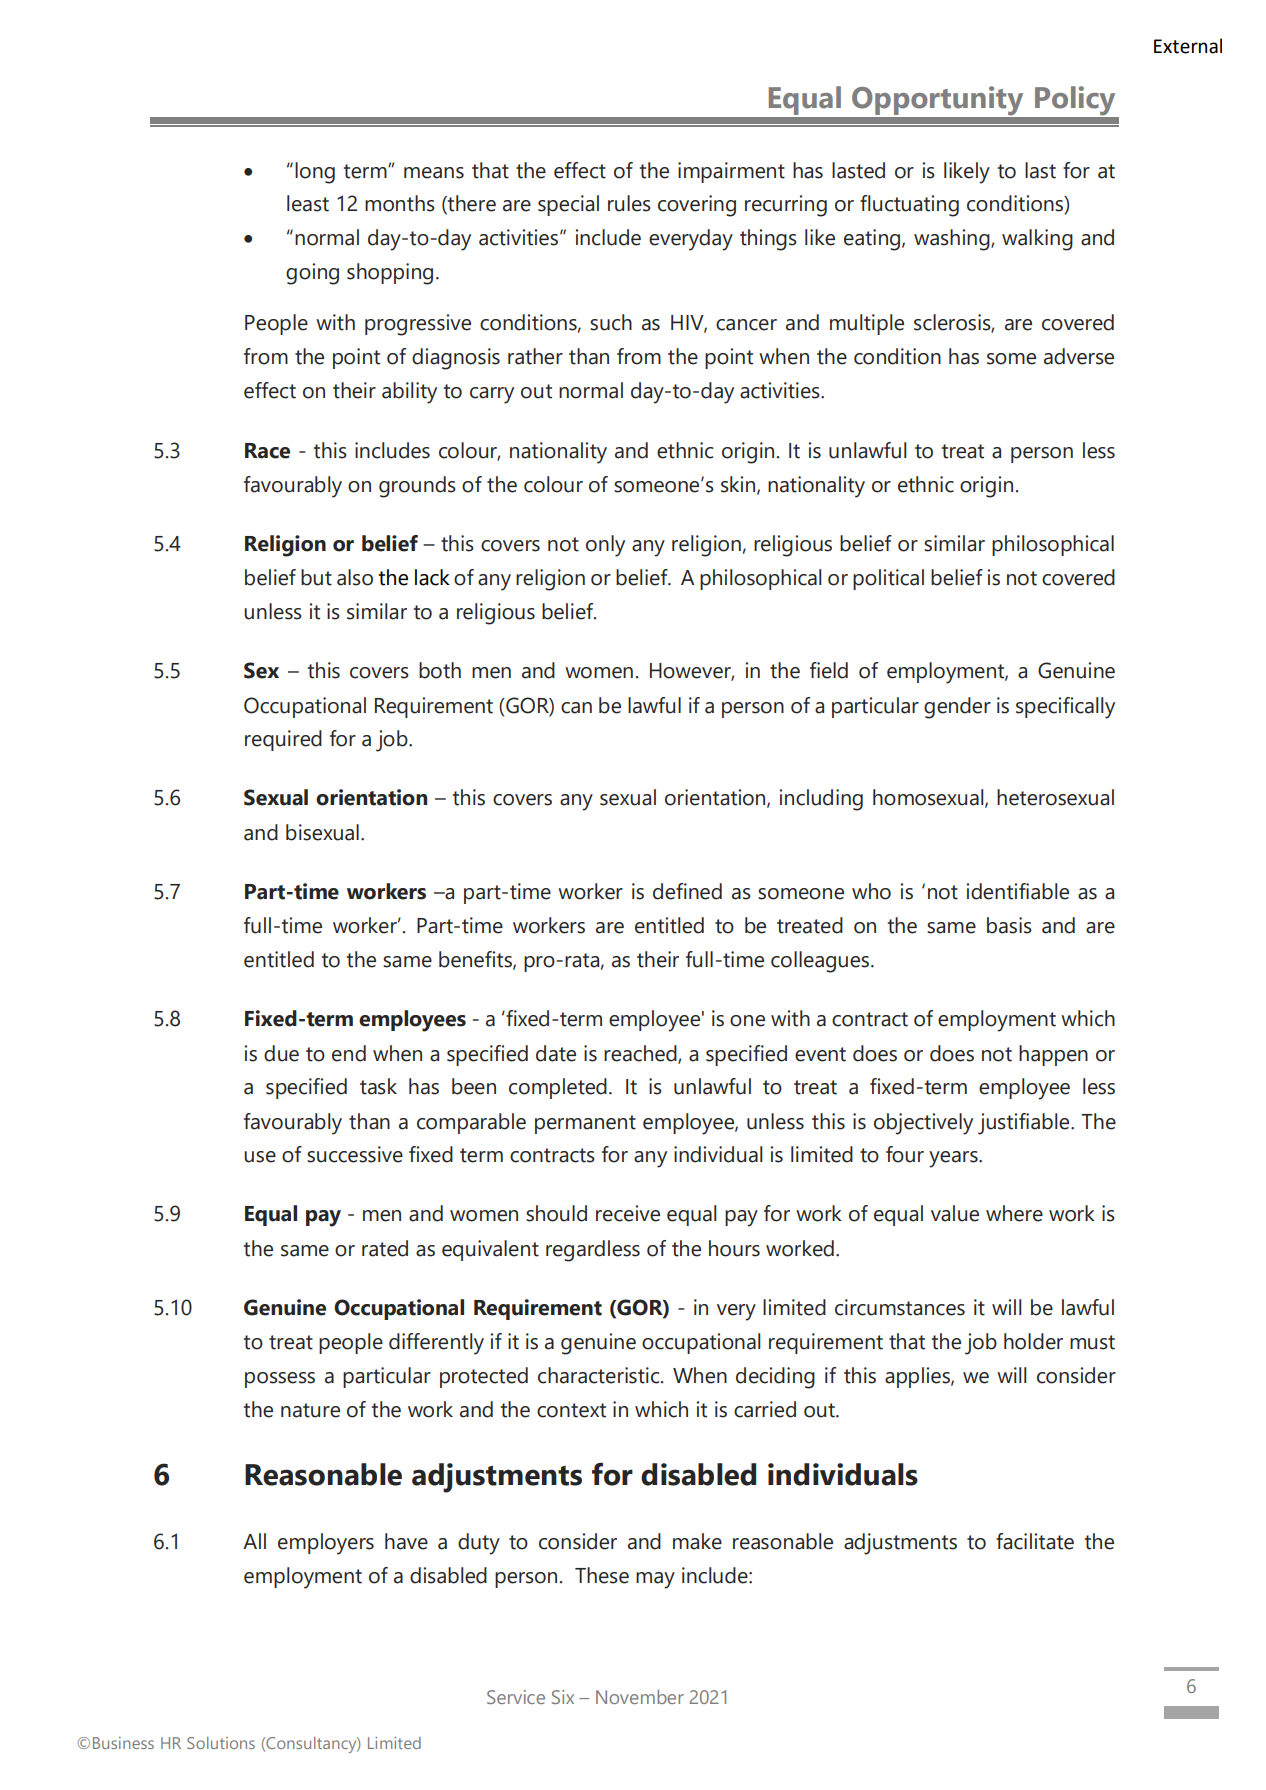 Image resolution: width=1266 pixels, height=1790 pixels. Describe the element at coordinates (315, 173) in the document. I see `long` at that location.
